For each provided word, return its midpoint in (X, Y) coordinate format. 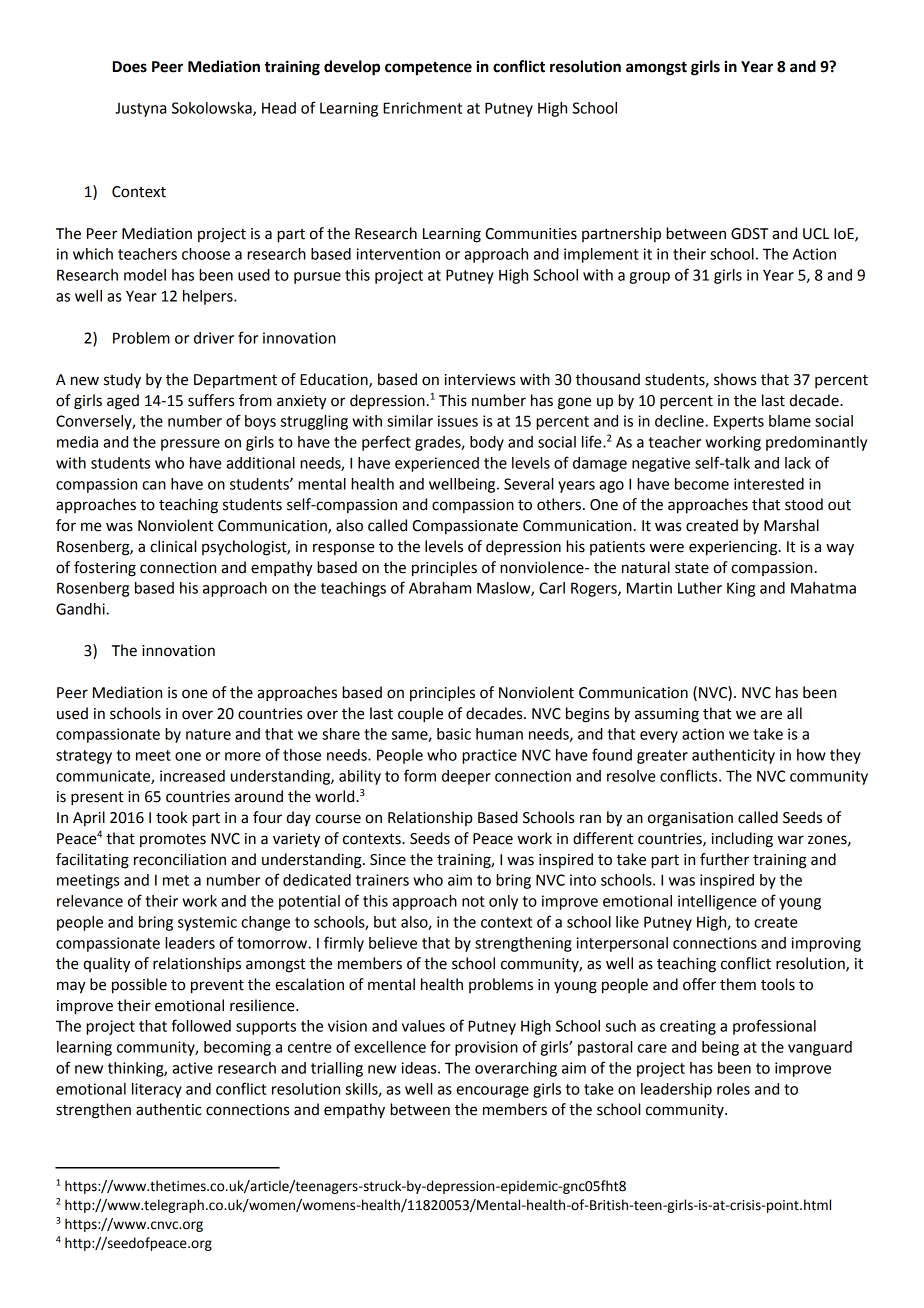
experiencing (734, 548)
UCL (816, 234)
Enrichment (422, 108)
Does (130, 67)
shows (735, 379)
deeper (466, 777)
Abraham (440, 588)
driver (214, 338)
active (192, 1068)
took (171, 817)
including (742, 840)
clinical (173, 546)
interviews (480, 380)
